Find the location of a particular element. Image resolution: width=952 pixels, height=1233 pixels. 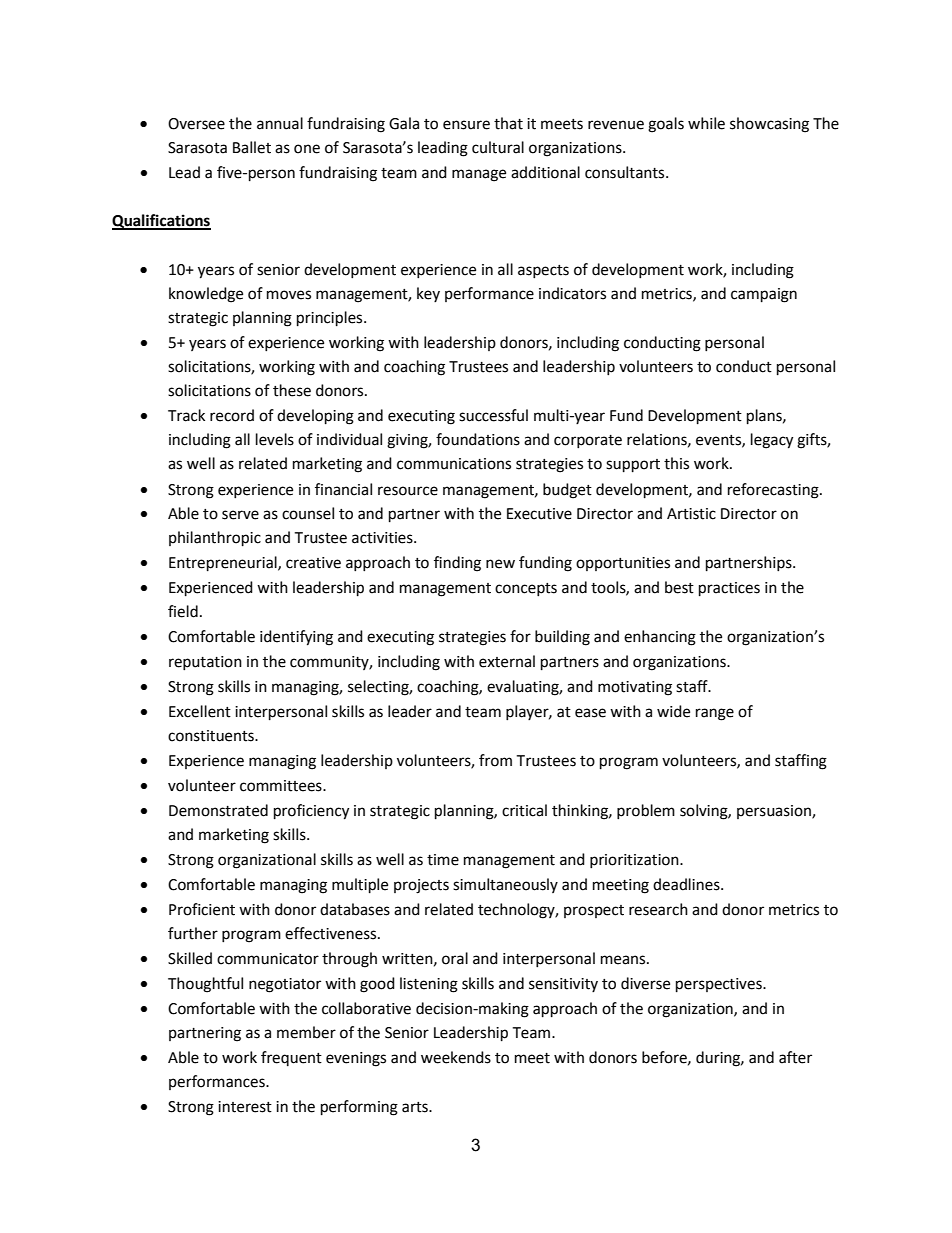

practices is located at coordinates (729, 589).
